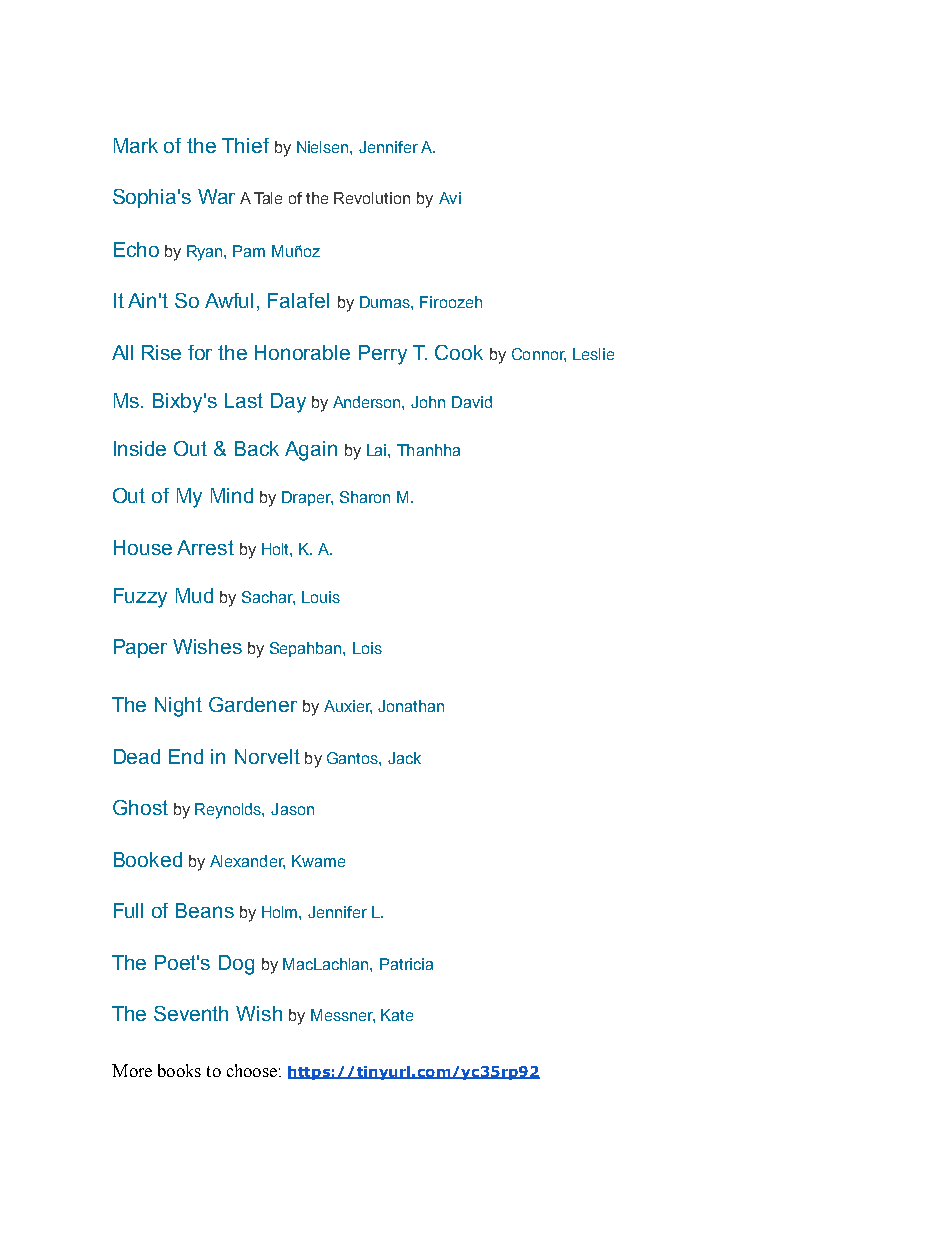  Describe the element at coordinates (539, 355) in the image. I see `Connor` at that location.
